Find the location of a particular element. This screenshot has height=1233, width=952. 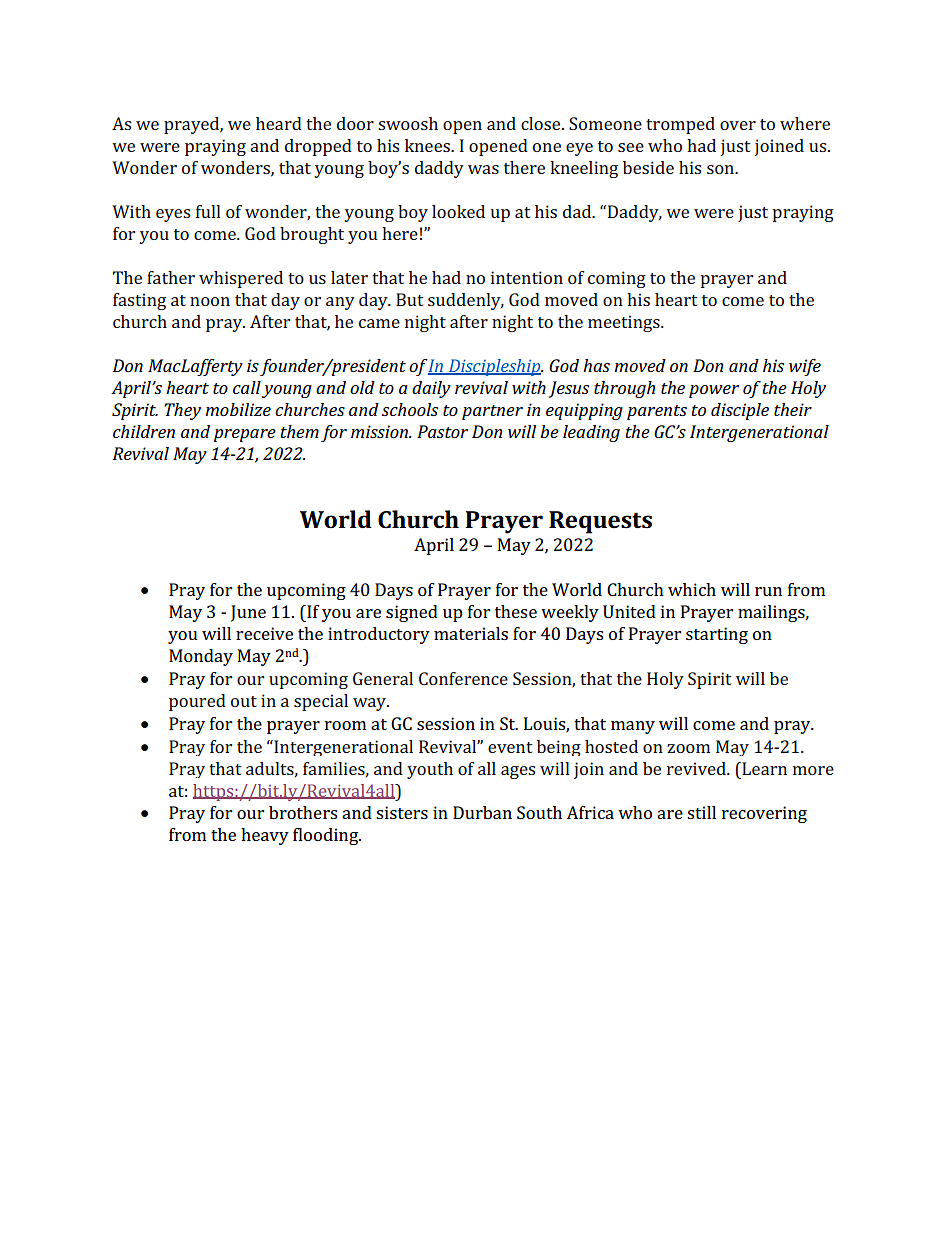

was is located at coordinates (483, 169).
